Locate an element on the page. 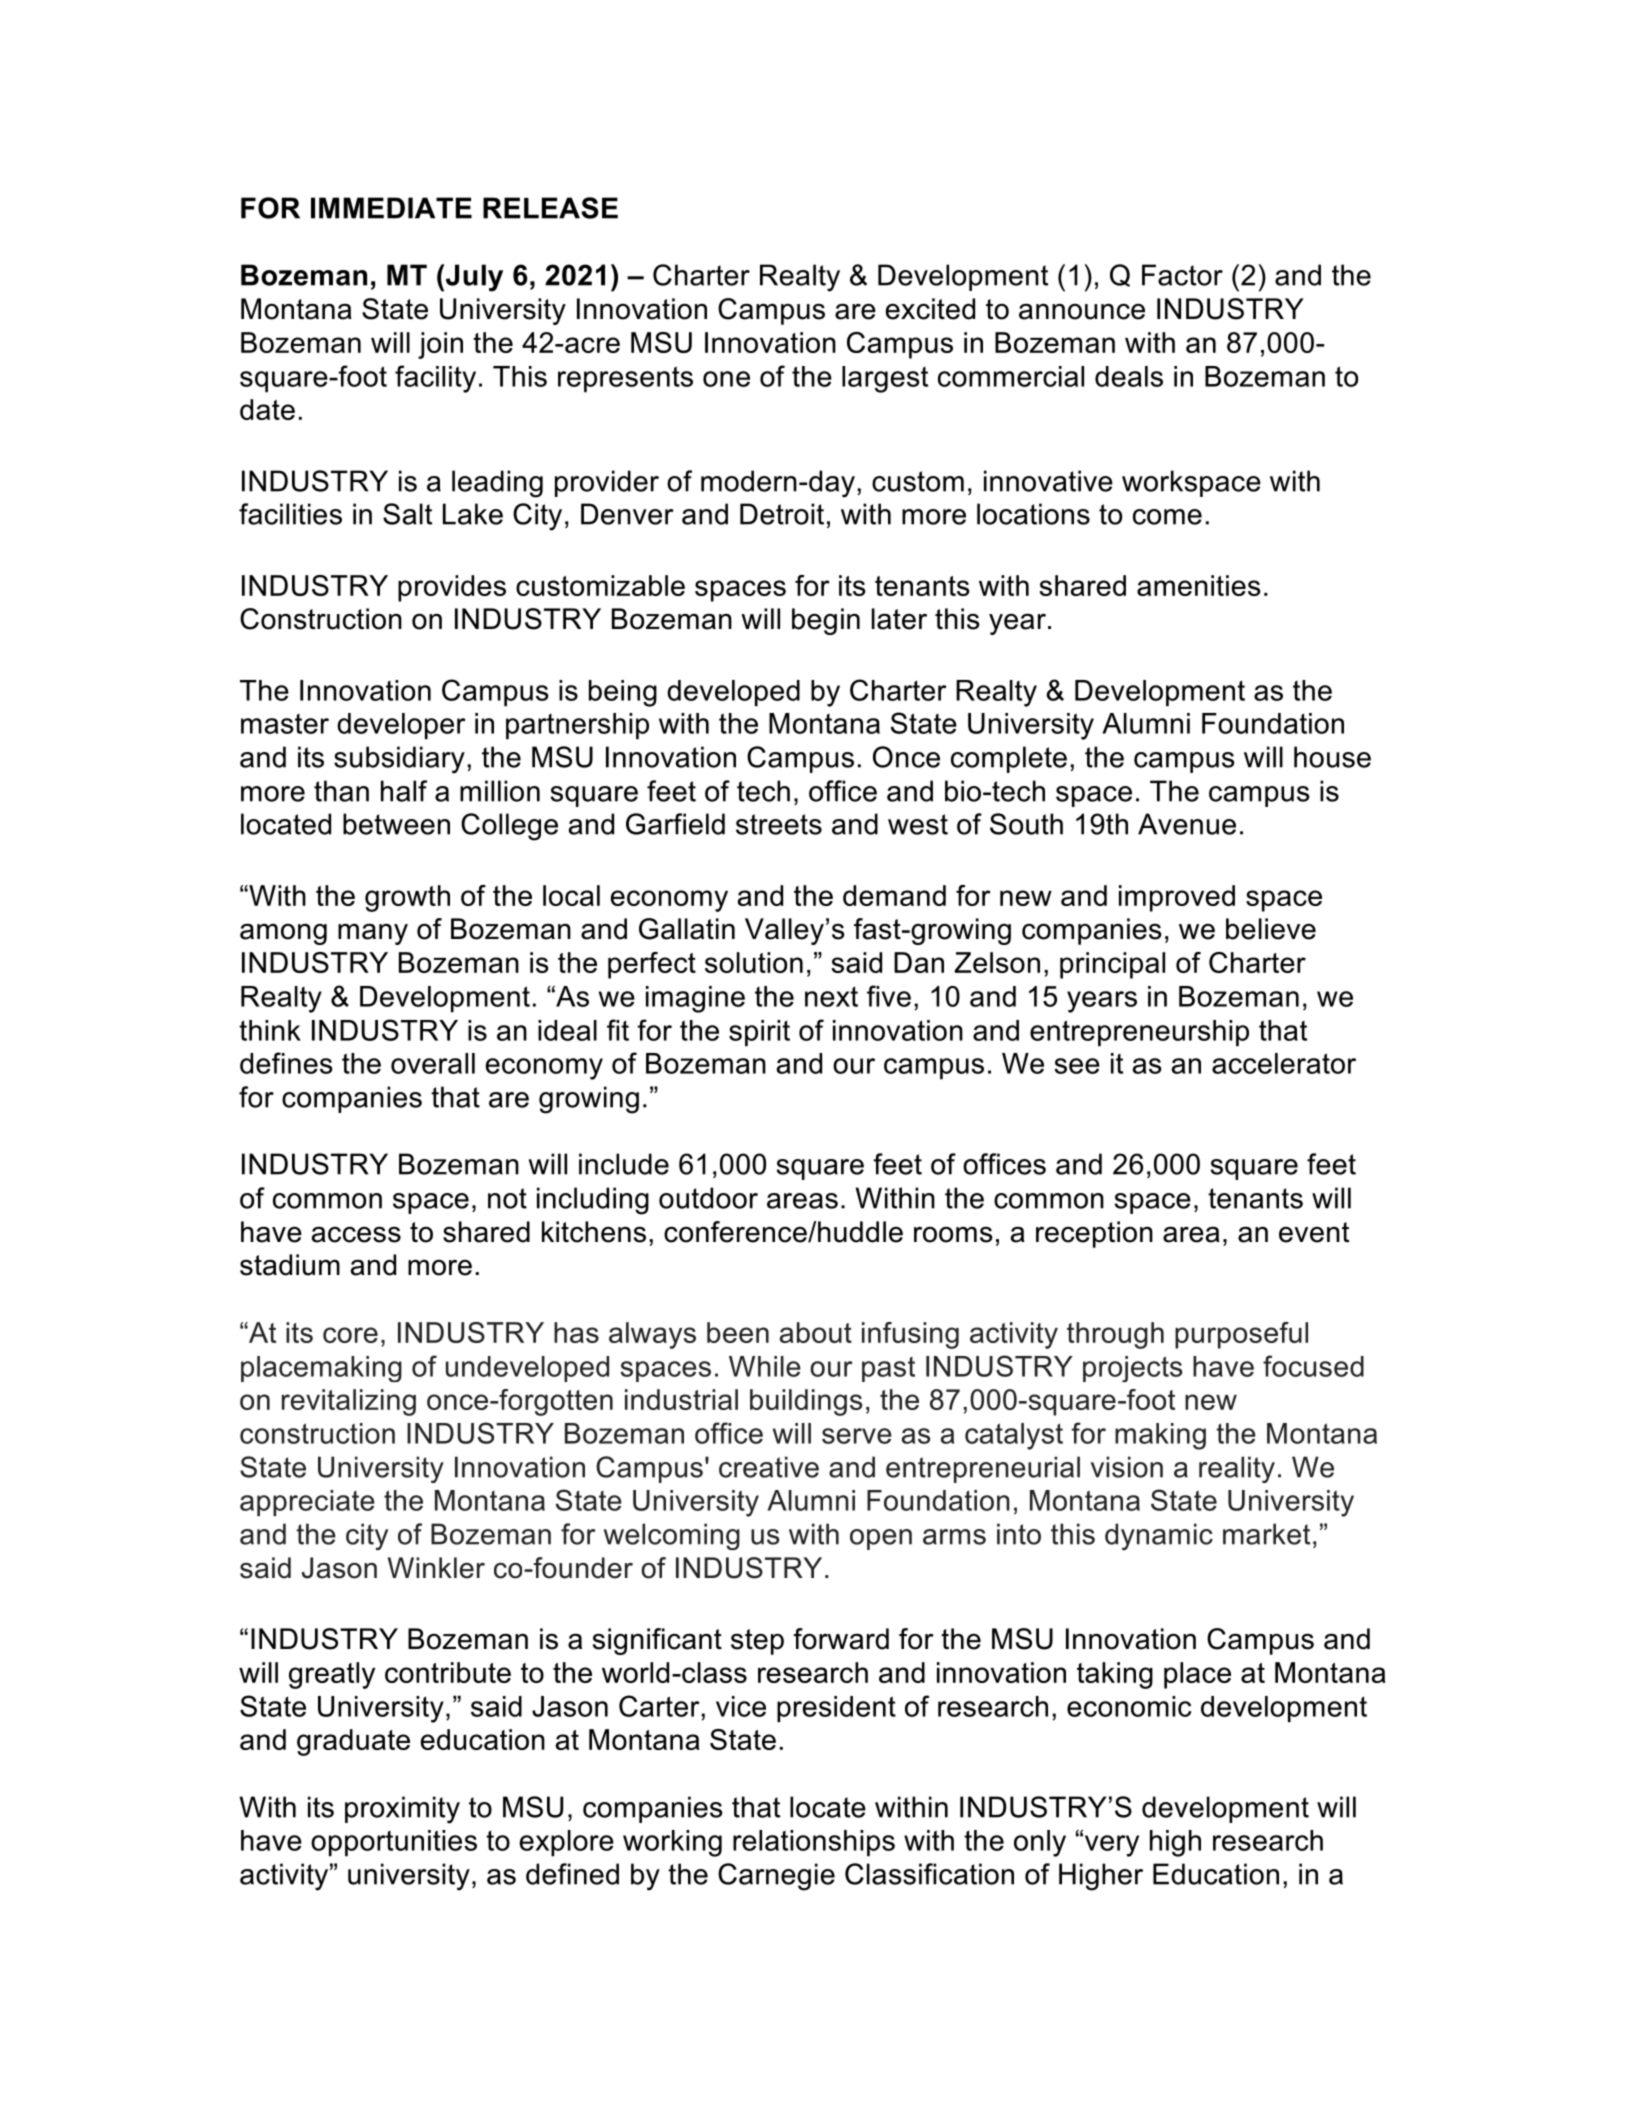  spirit is located at coordinates (759, 1033).
